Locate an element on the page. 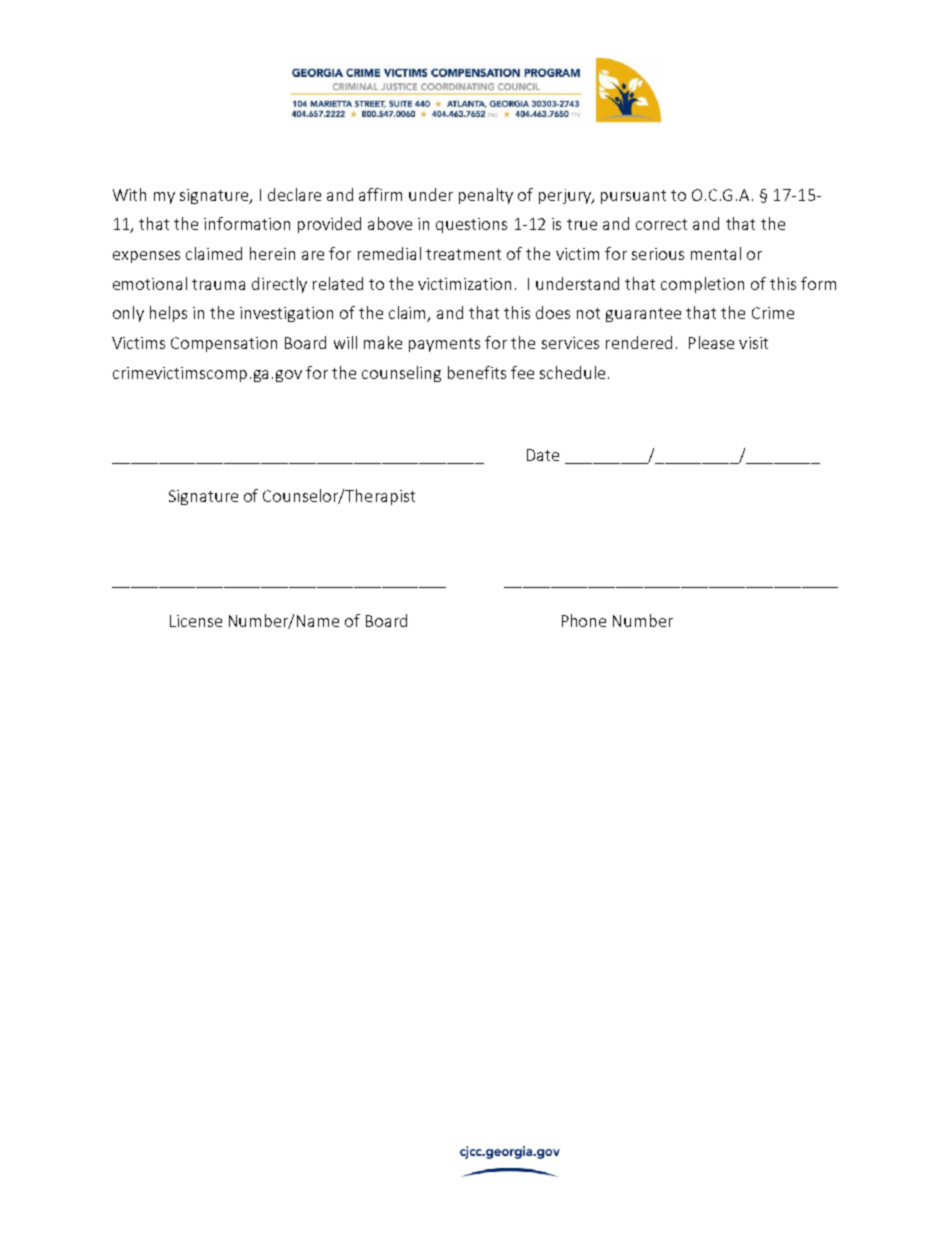  helps is located at coordinates (168, 314).
